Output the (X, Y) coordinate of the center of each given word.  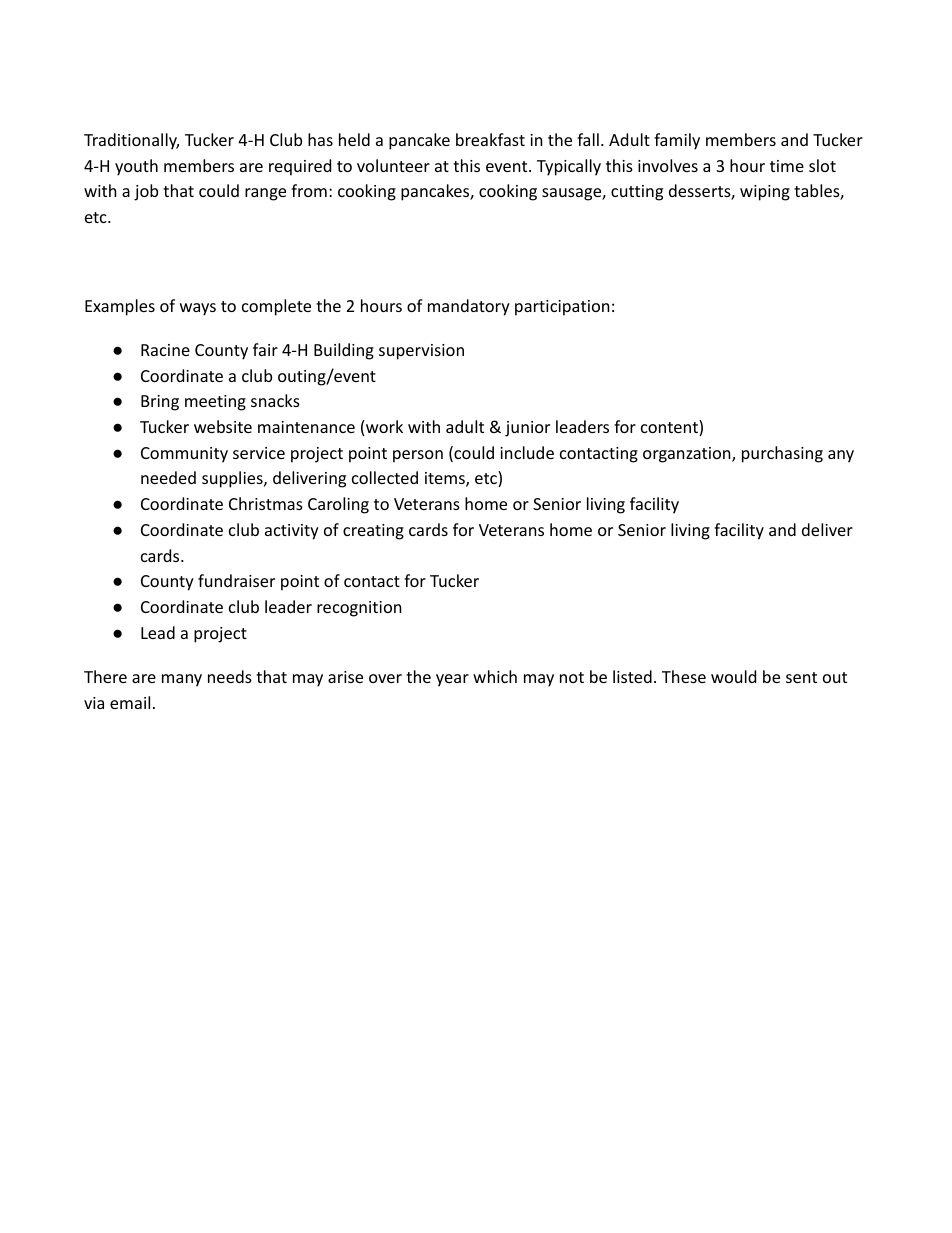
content (670, 428)
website (223, 426)
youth (136, 167)
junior (527, 429)
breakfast (490, 139)
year (452, 680)
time (787, 166)
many (182, 680)
